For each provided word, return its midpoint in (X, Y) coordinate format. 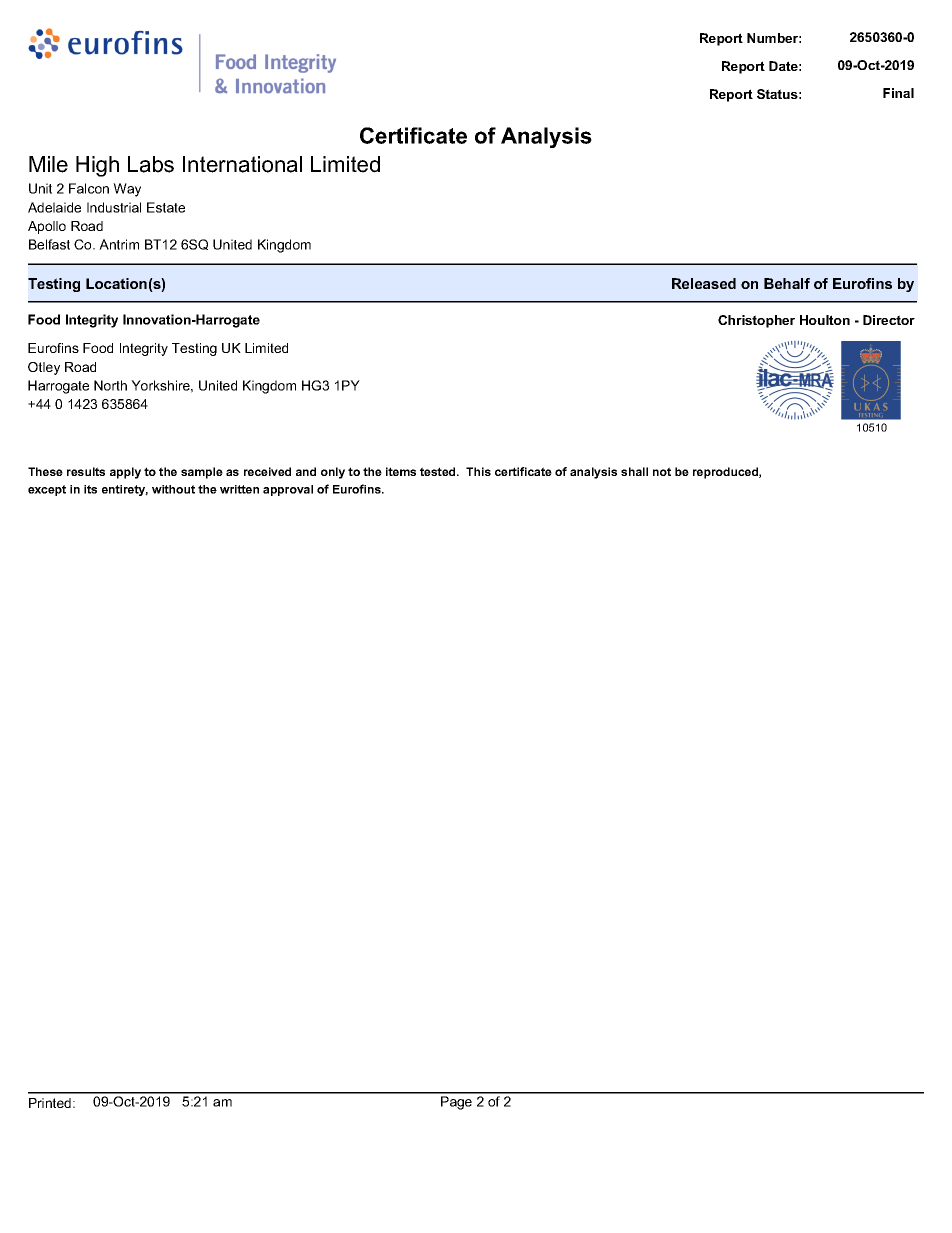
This (478, 471)
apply (125, 473)
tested (439, 471)
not (662, 471)
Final (898, 93)
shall (634, 471)
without (173, 489)
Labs (151, 164)
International (242, 164)
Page (456, 1103)
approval (288, 490)
